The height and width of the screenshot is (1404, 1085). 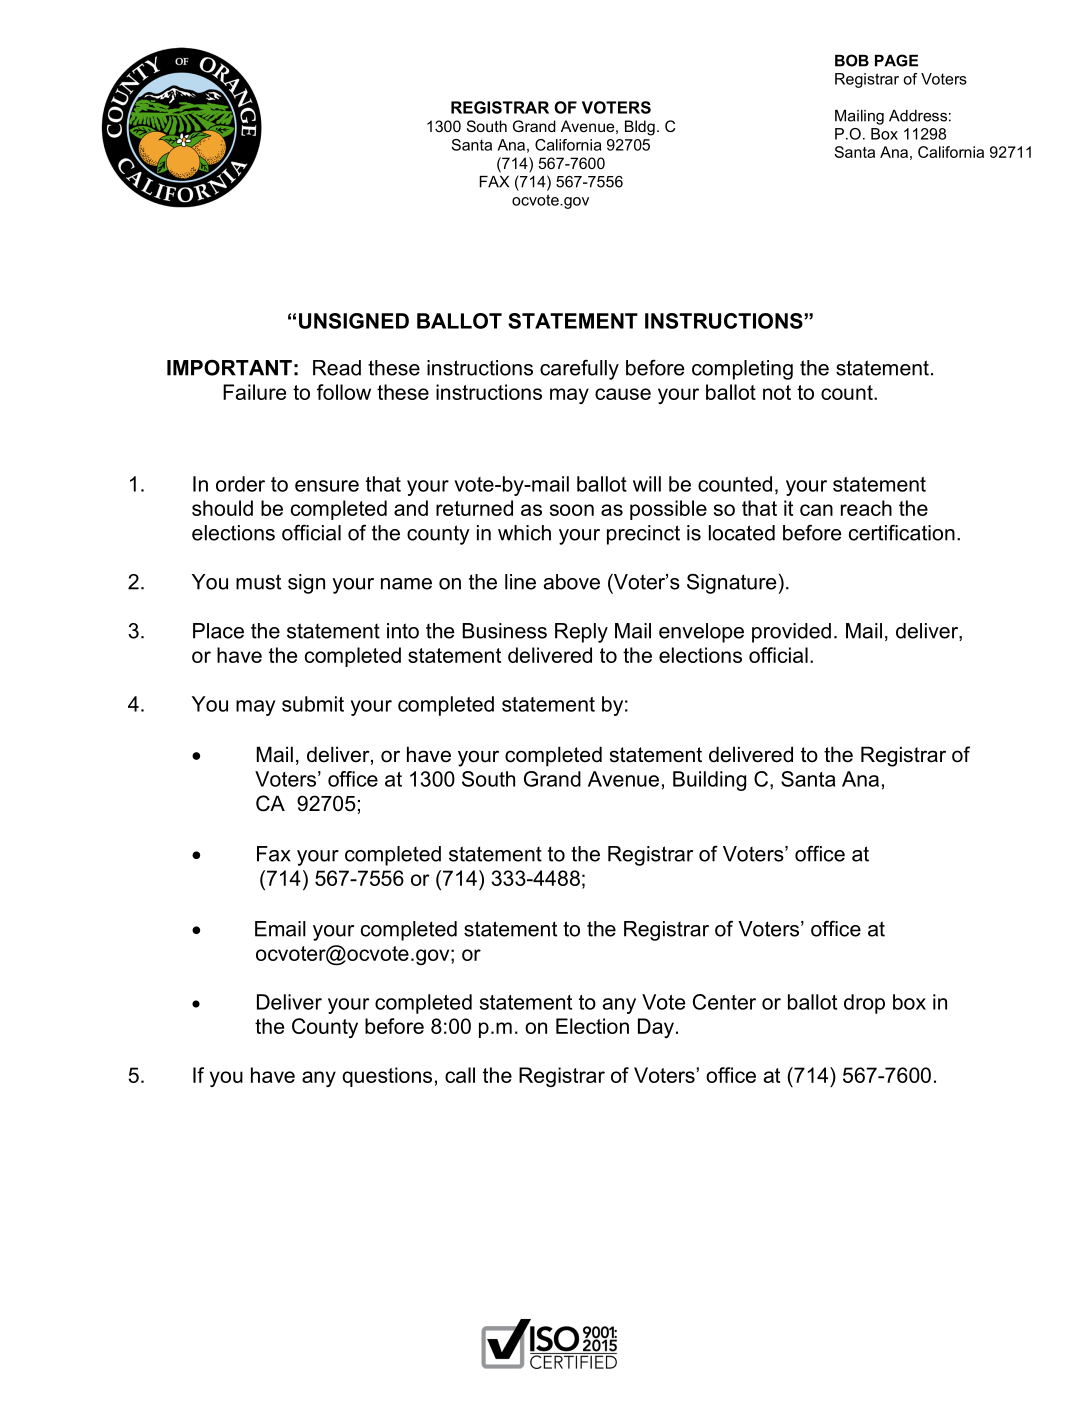 What do you see at coordinates (387, 1077) in the screenshot?
I see `questions` at bounding box center [387, 1077].
